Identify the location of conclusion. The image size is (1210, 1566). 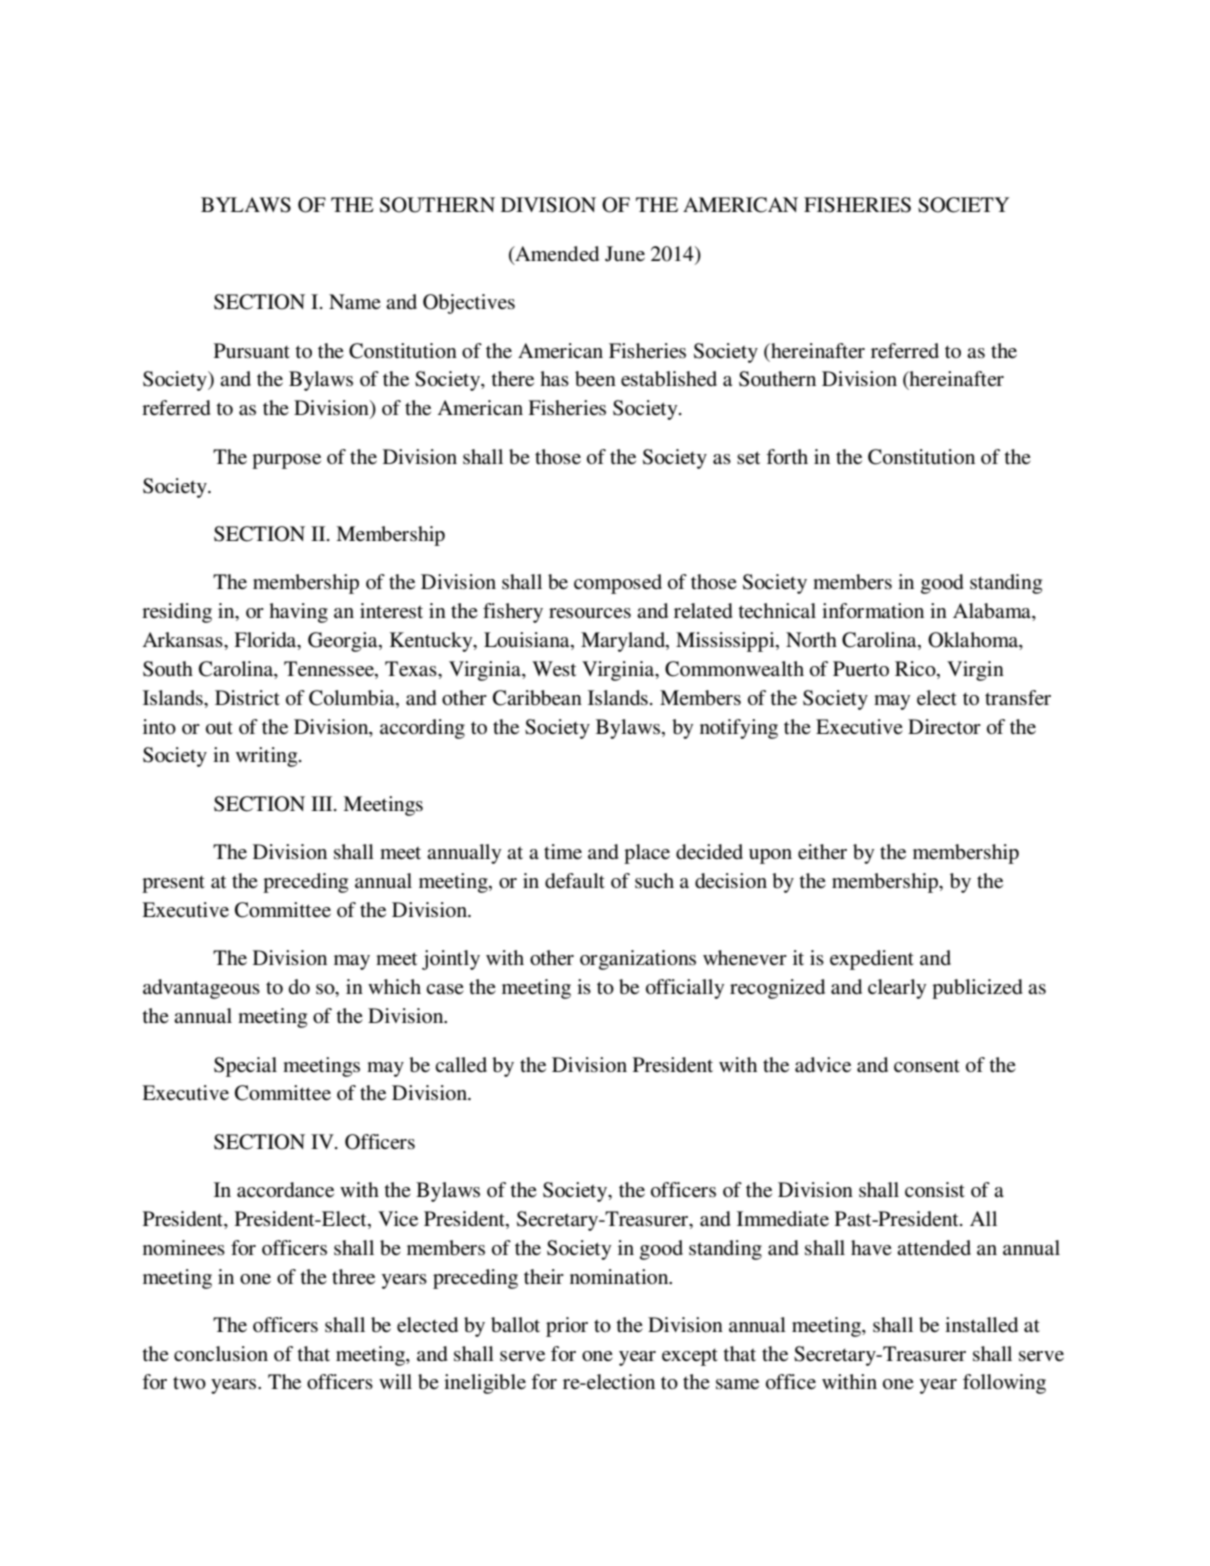
(221, 1354).
